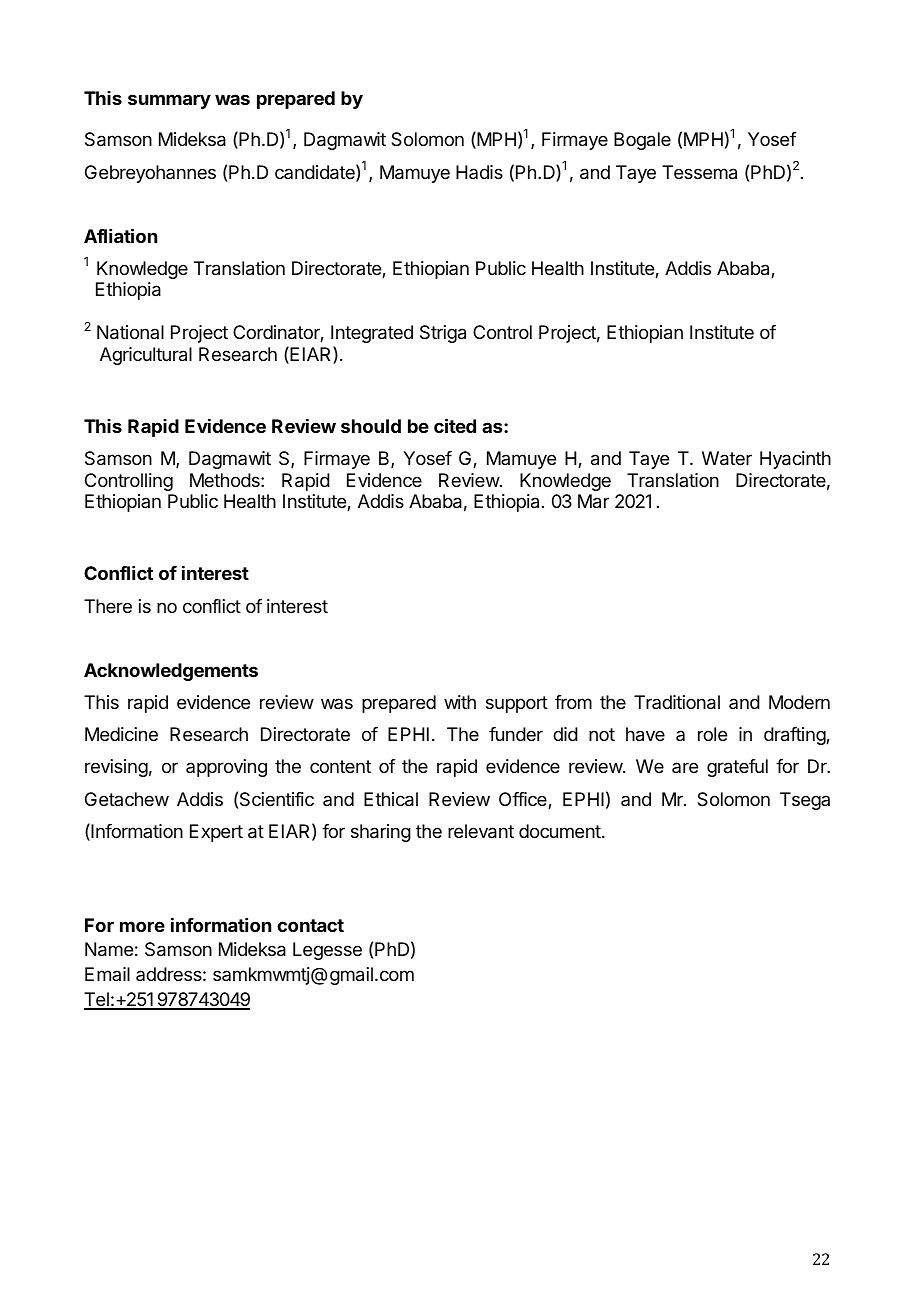 This image has height=1308, width=924. What do you see at coordinates (169, 101) in the image?
I see `summary` at bounding box center [169, 101].
